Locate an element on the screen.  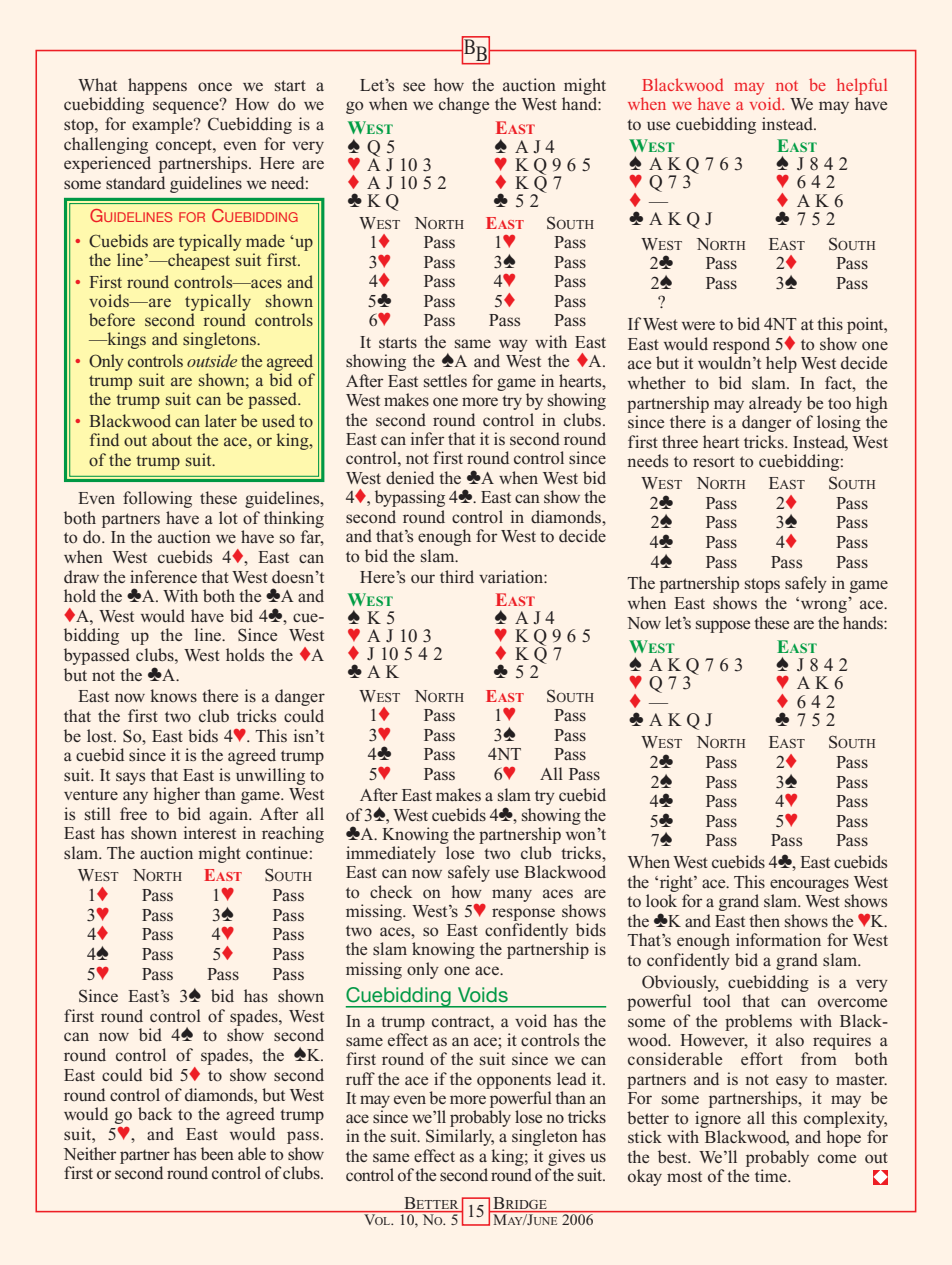
were is located at coordinates (698, 325).
